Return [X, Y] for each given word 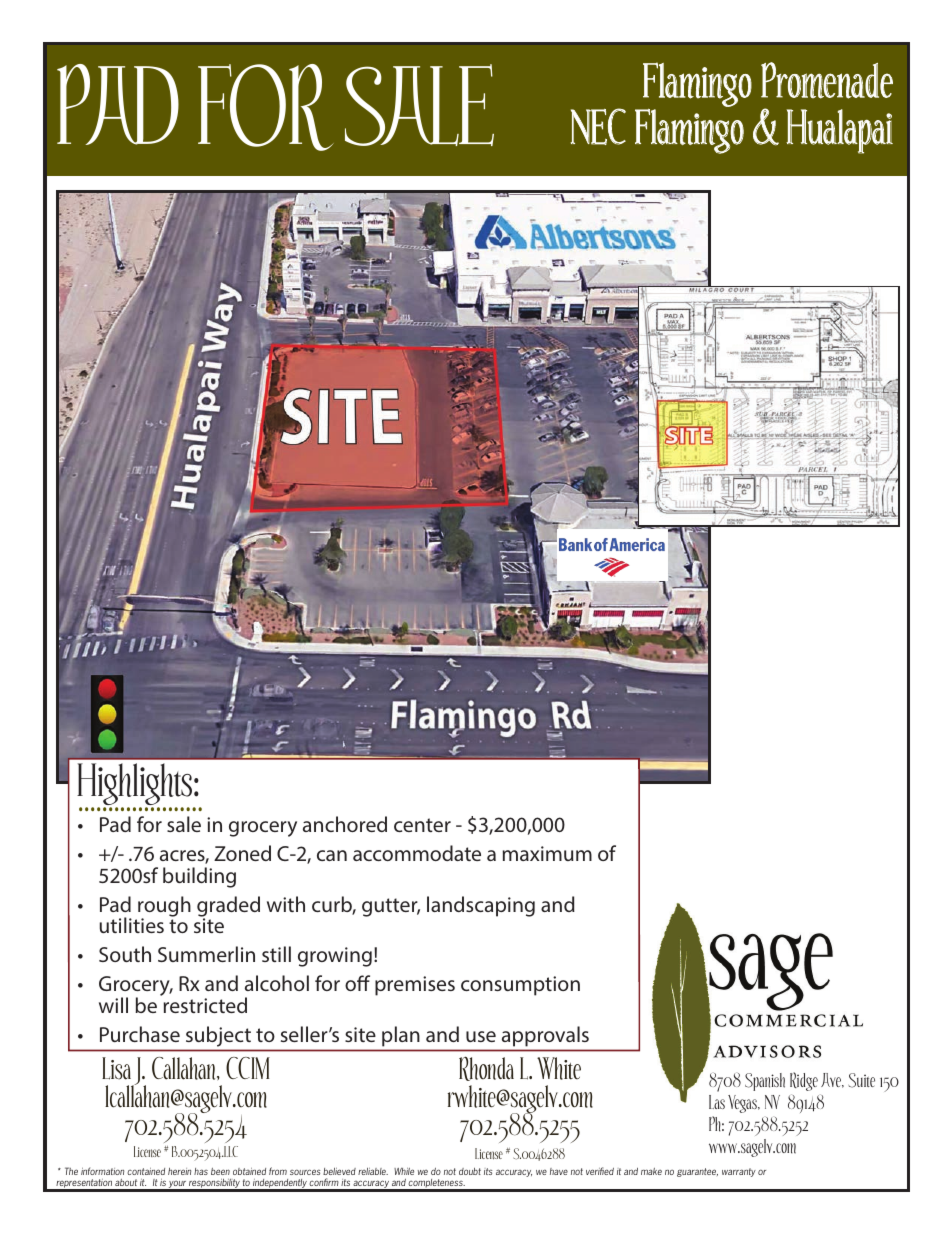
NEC [598, 126]
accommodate [417, 853]
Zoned [242, 853]
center [422, 825]
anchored [345, 824]
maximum [547, 853]
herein [179, 1171]
